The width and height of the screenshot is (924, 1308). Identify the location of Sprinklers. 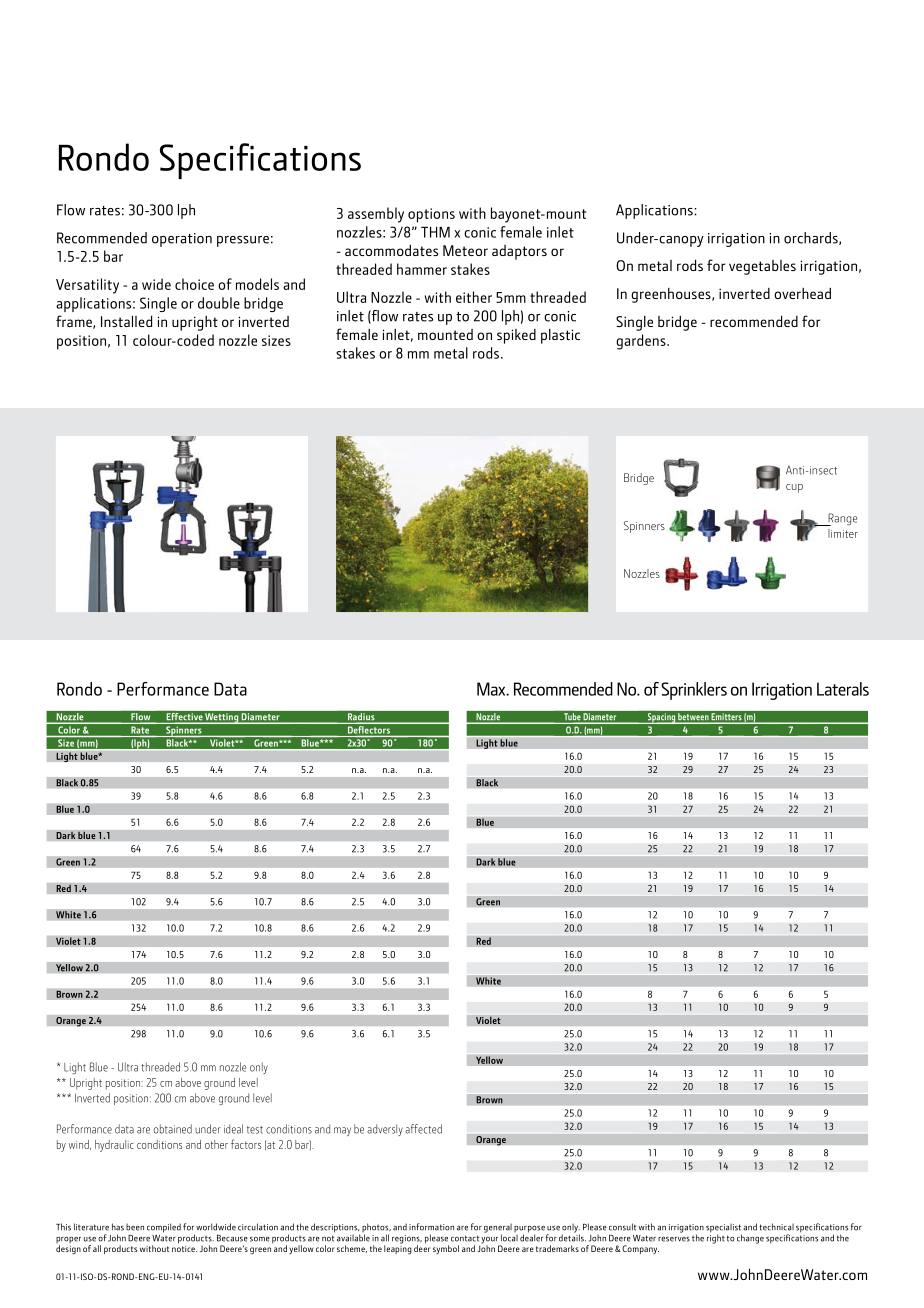
(694, 691).
